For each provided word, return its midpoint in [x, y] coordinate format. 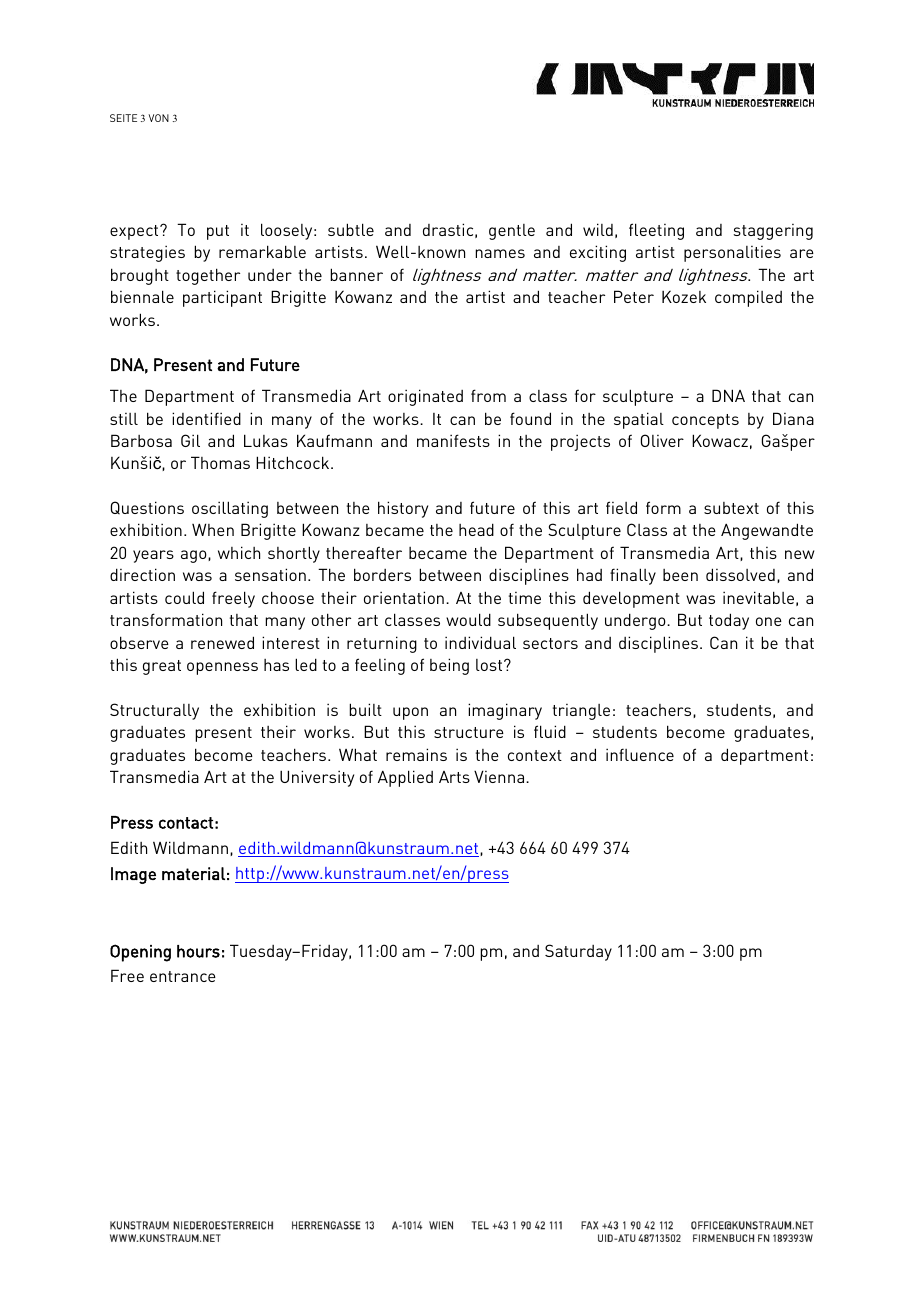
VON [158, 118]
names [500, 253]
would [468, 619]
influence [640, 754]
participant [222, 298]
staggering [773, 232]
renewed [222, 642]
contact [186, 823]
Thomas [220, 462]
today [729, 621]
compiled [748, 298]
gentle [512, 232]
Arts [454, 777]
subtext [731, 508]
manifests [453, 440]
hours [198, 951]
